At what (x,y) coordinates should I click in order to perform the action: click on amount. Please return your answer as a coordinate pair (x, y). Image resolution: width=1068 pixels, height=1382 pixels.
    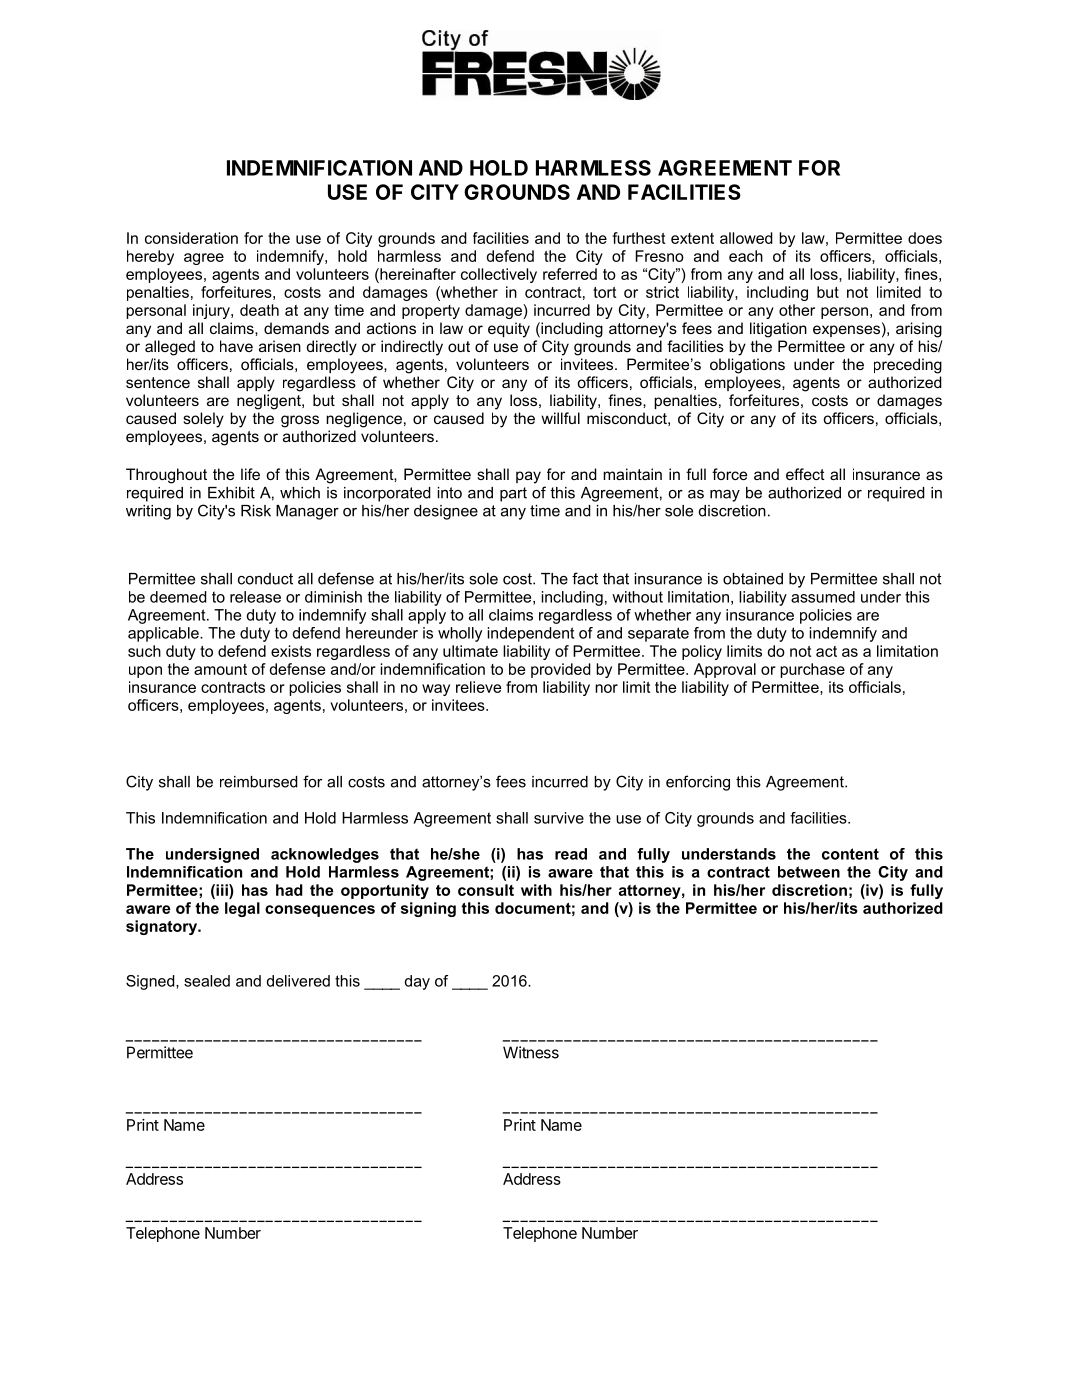
    Looking at the image, I should click on (220, 669).
